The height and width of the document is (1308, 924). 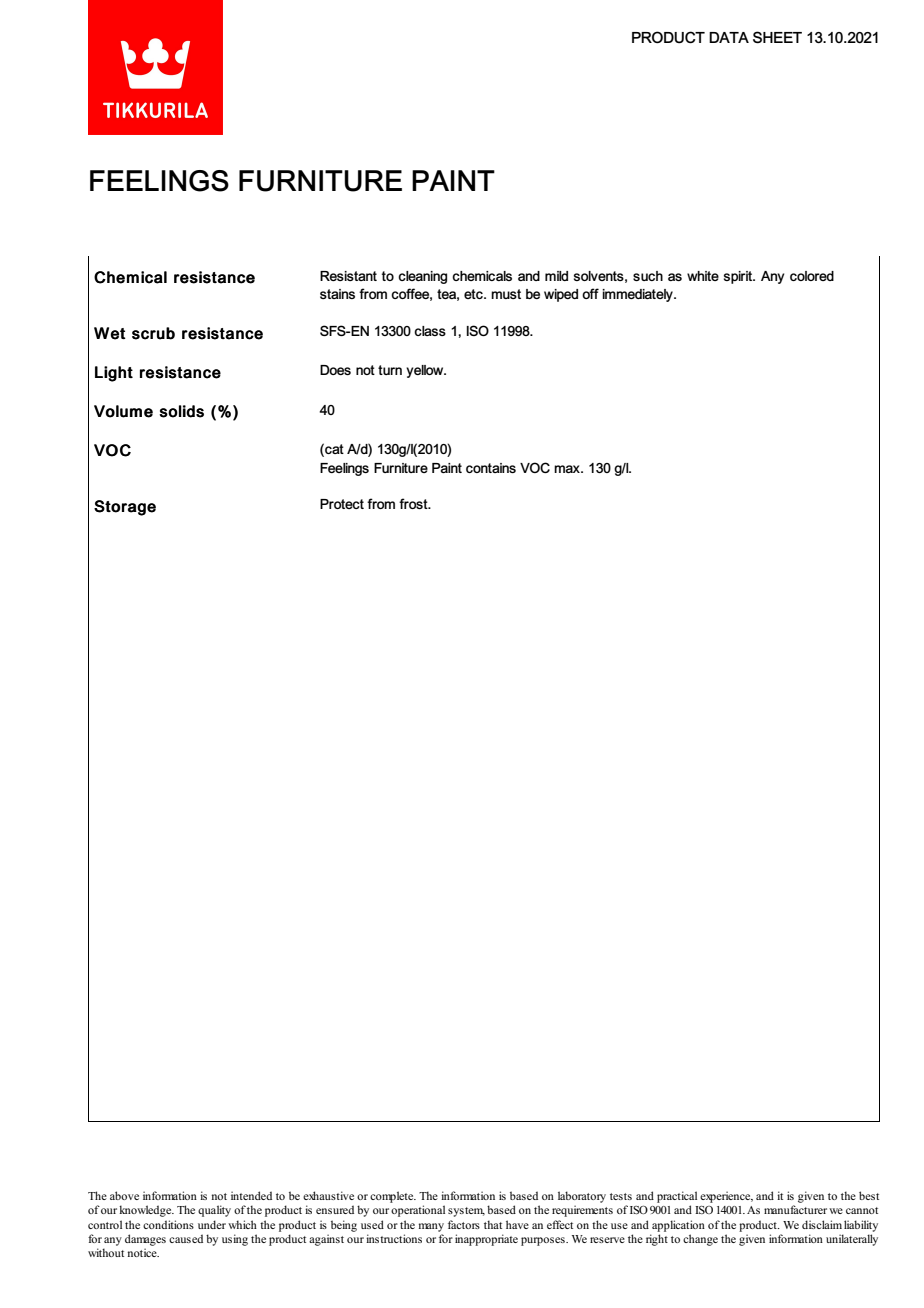 I want to click on SHEET, so click(x=777, y=37).
